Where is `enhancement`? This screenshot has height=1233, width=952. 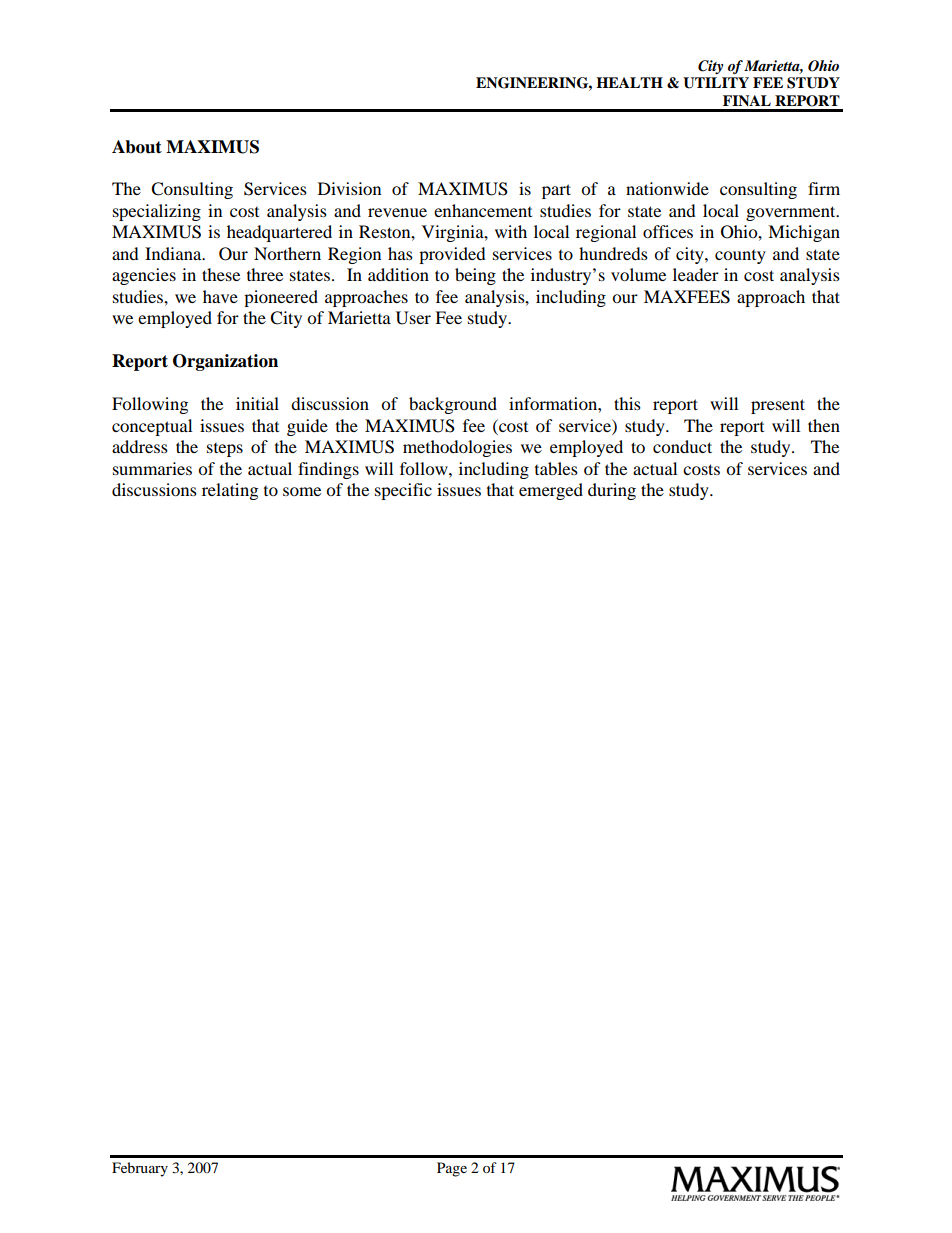
enhancement is located at coordinates (483, 210).
